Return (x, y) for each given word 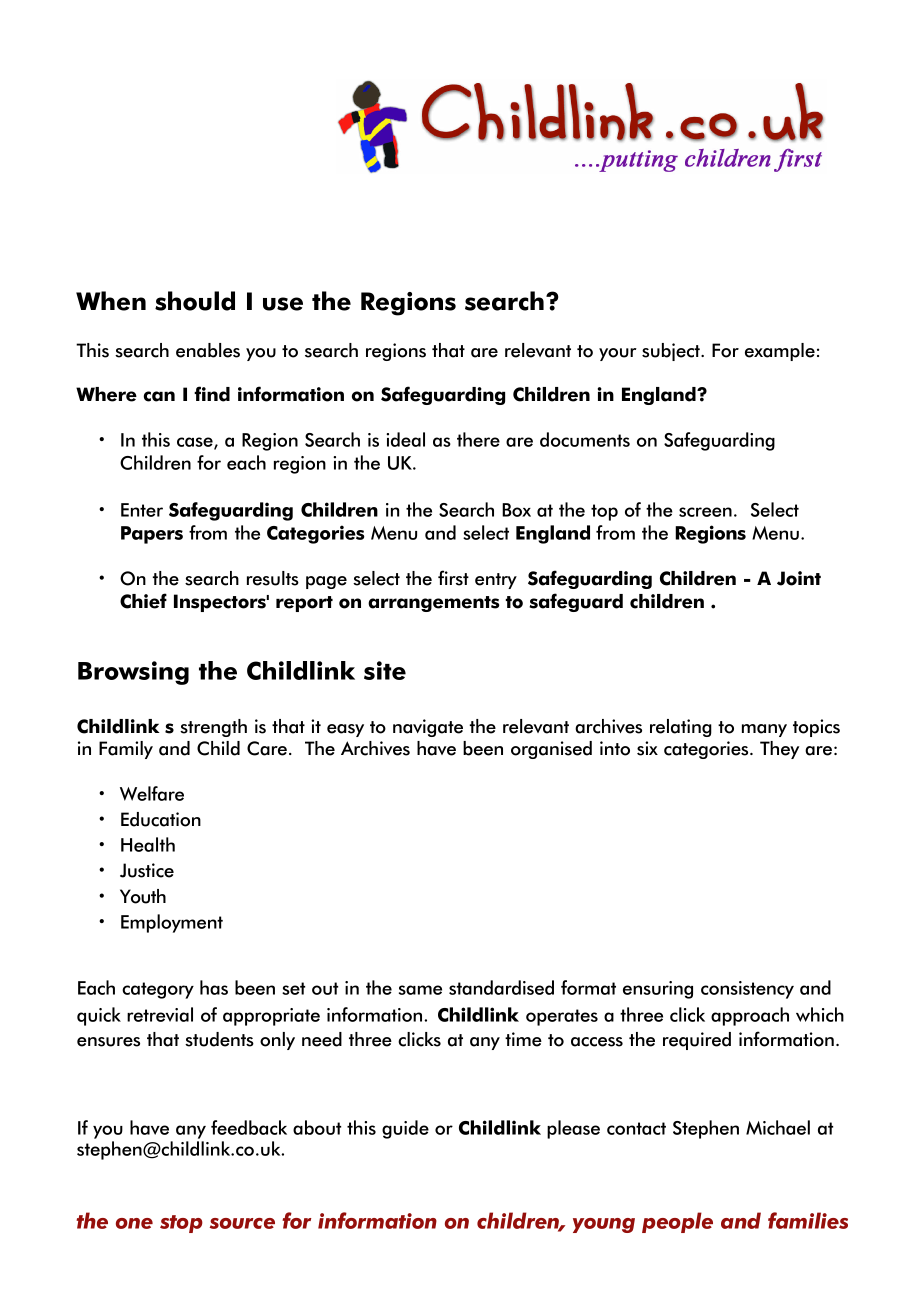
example (780, 352)
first (453, 578)
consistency (747, 990)
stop (181, 1224)
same (420, 990)
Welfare (152, 793)
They (779, 750)
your (618, 354)
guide (405, 1129)
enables (208, 350)
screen (705, 512)
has (214, 987)
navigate (428, 728)
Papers (152, 535)
